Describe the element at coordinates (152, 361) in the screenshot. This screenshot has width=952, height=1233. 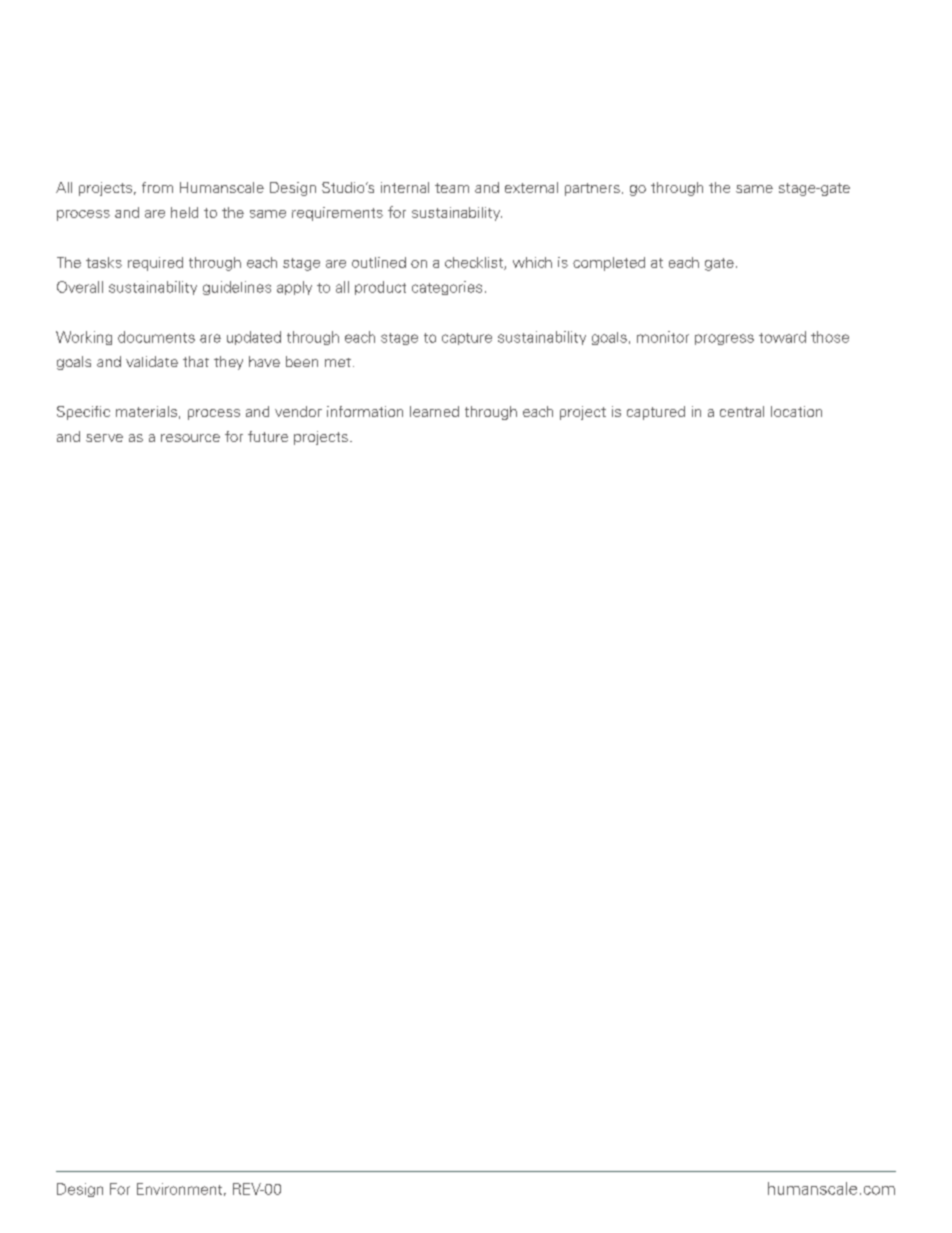
I see `validate` at that location.
